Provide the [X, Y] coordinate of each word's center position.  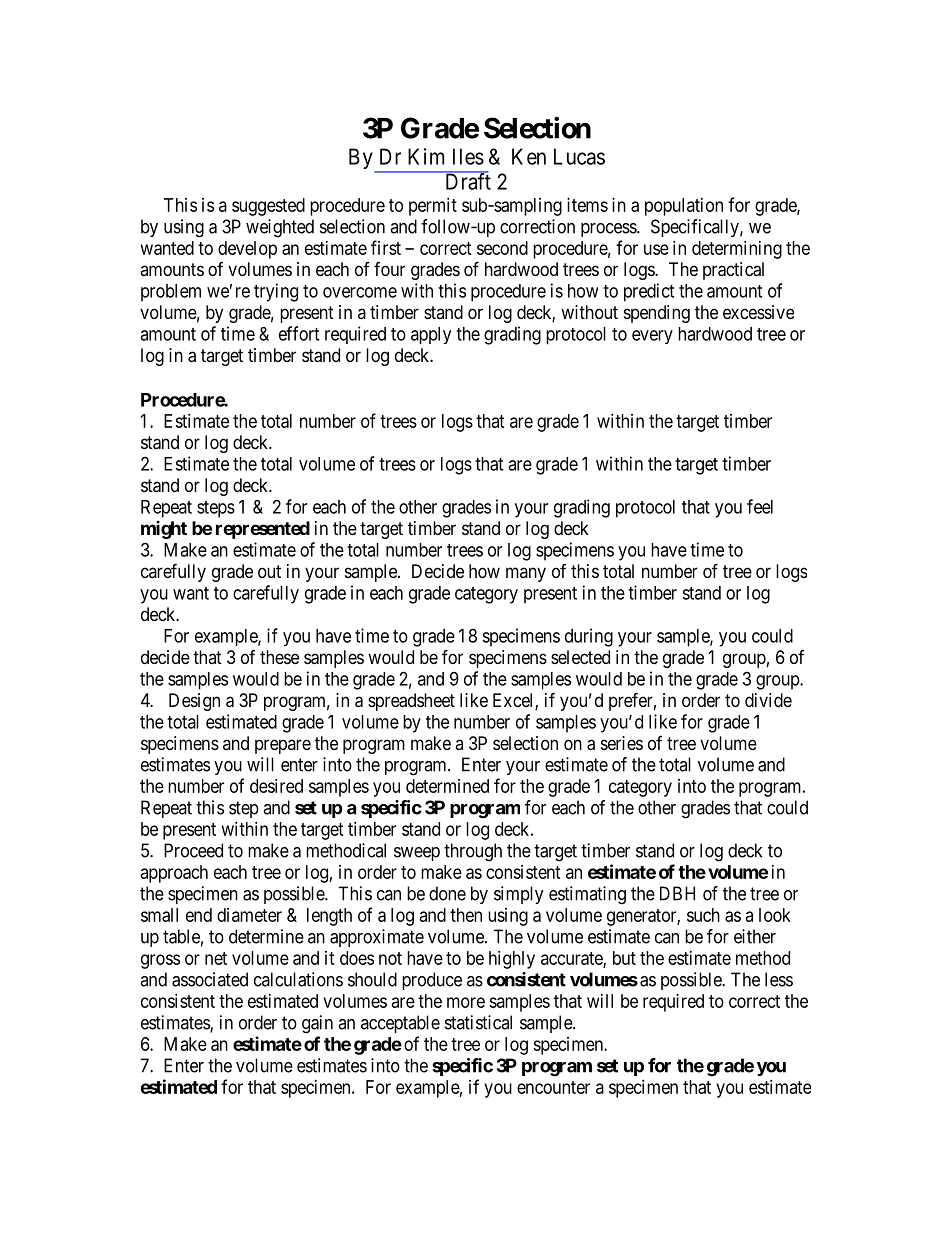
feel [760, 506]
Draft [467, 181]
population [684, 207]
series [622, 743]
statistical [478, 1022]
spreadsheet [411, 702]
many [526, 574]
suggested [268, 207]
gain [317, 1024]
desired [276, 786]
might [164, 530]
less [779, 979]
